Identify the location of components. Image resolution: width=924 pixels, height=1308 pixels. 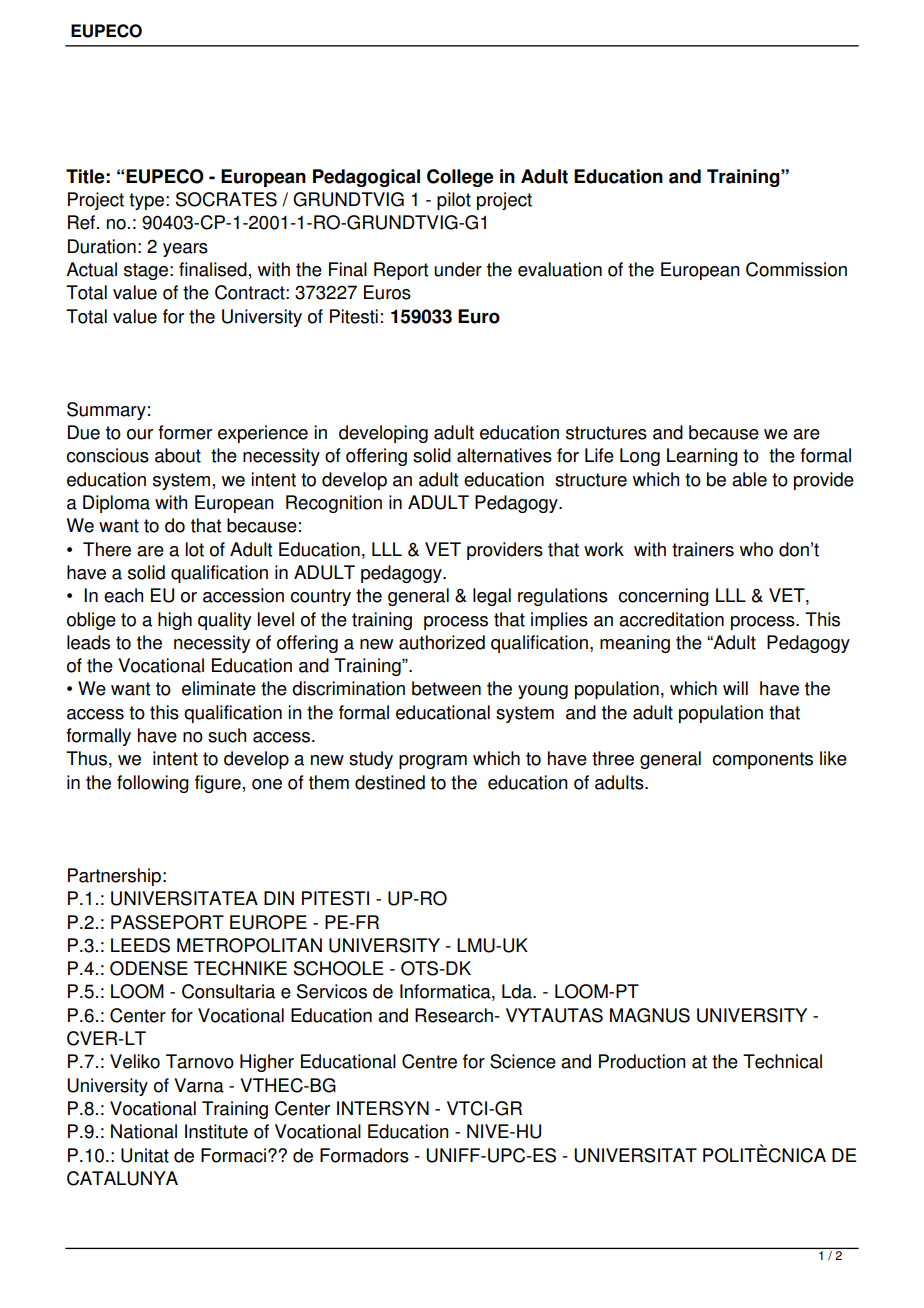
(763, 760).
